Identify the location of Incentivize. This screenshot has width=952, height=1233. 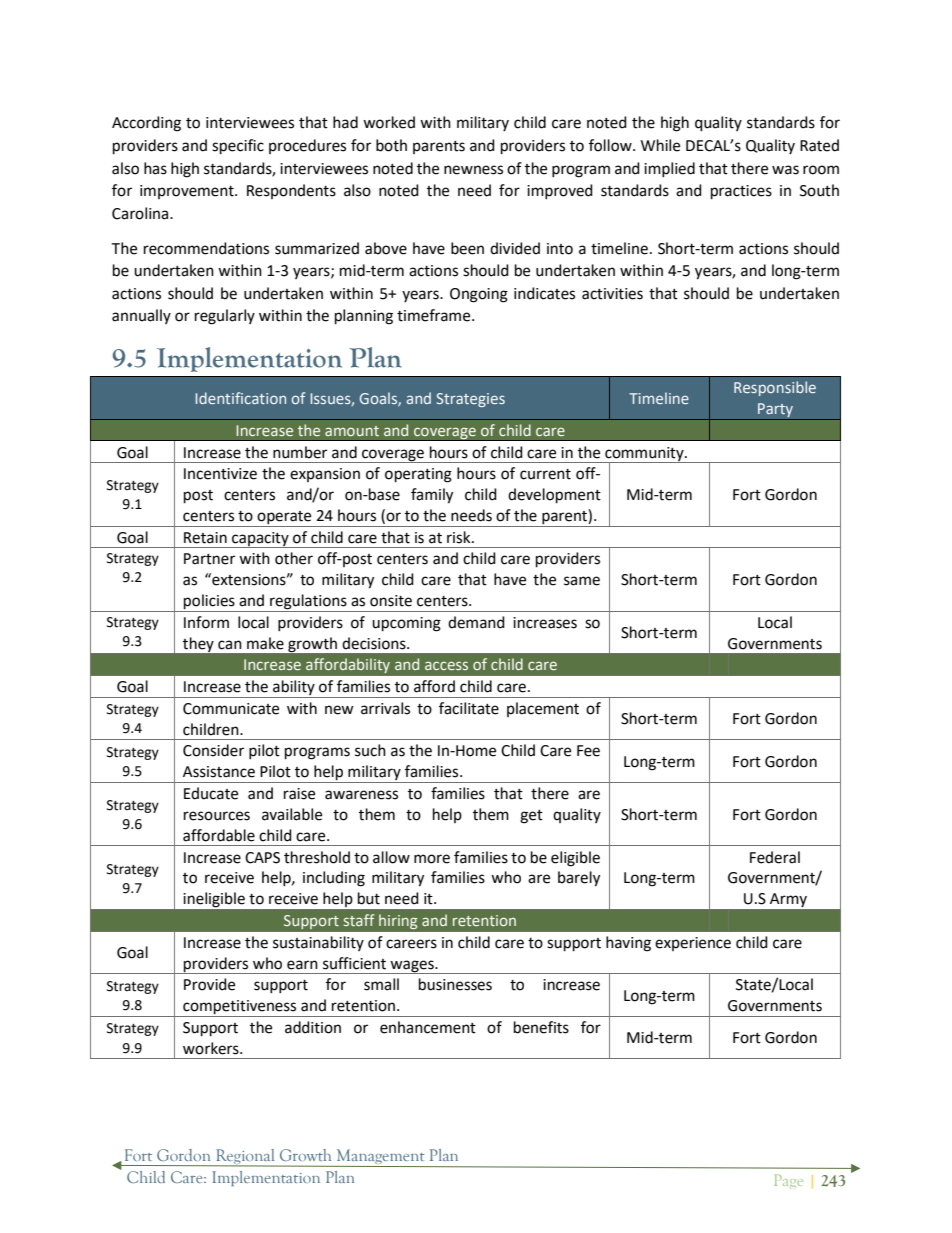
(220, 474).
